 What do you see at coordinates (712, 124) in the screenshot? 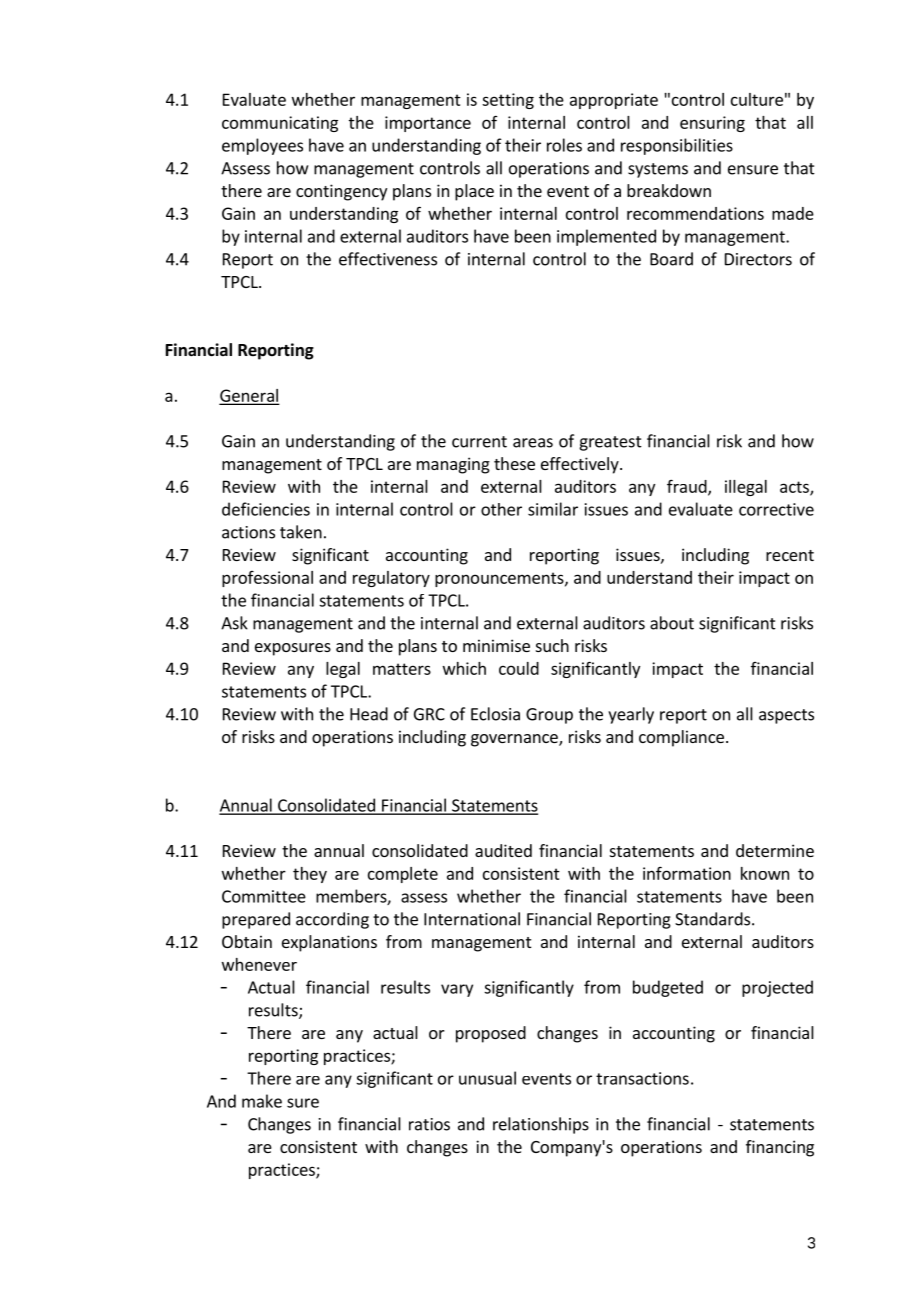
I see `ensuring` at bounding box center [712, 124].
